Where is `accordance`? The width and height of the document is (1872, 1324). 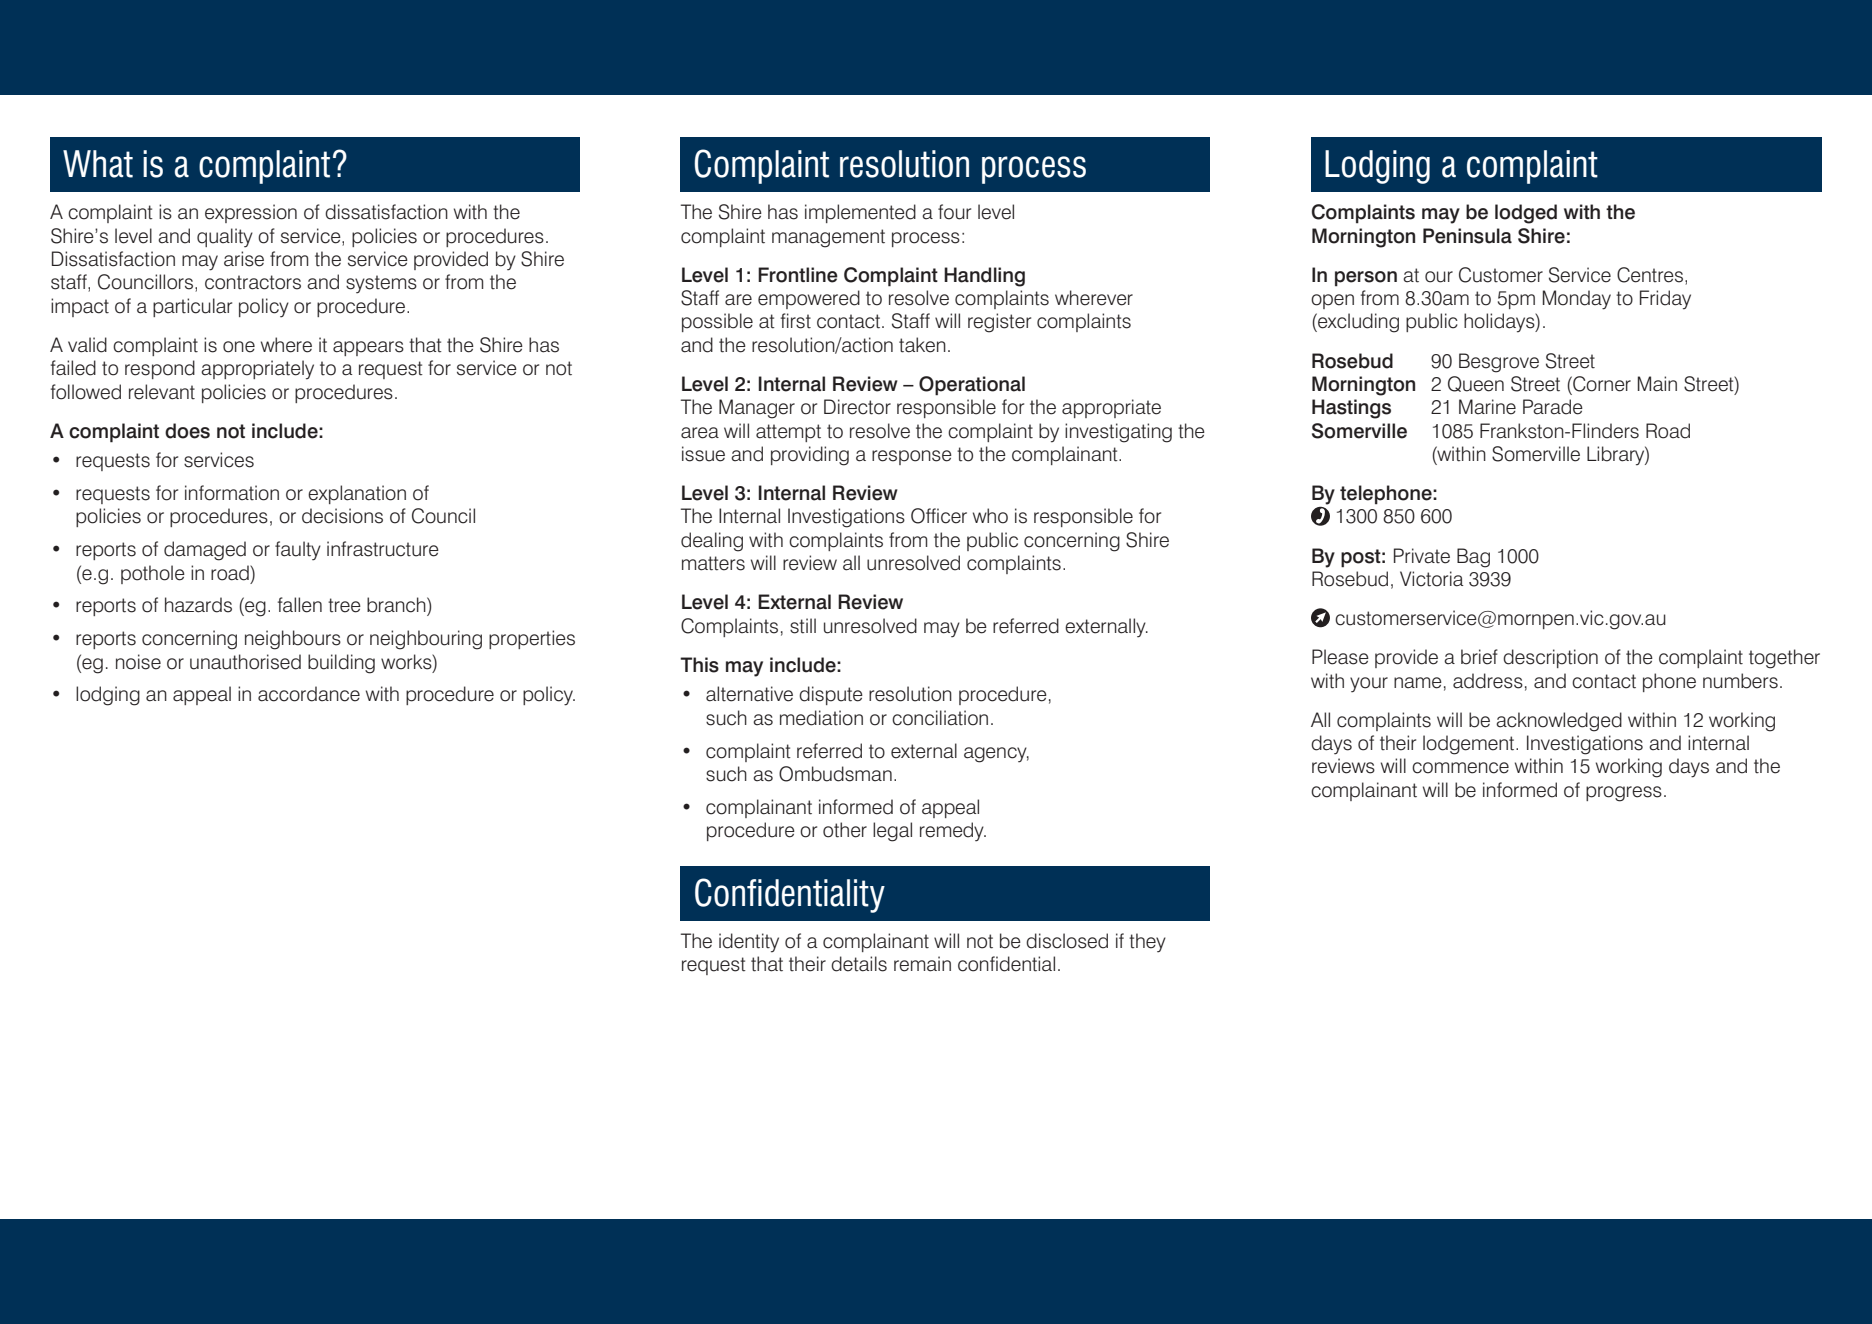 accordance is located at coordinates (309, 694).
